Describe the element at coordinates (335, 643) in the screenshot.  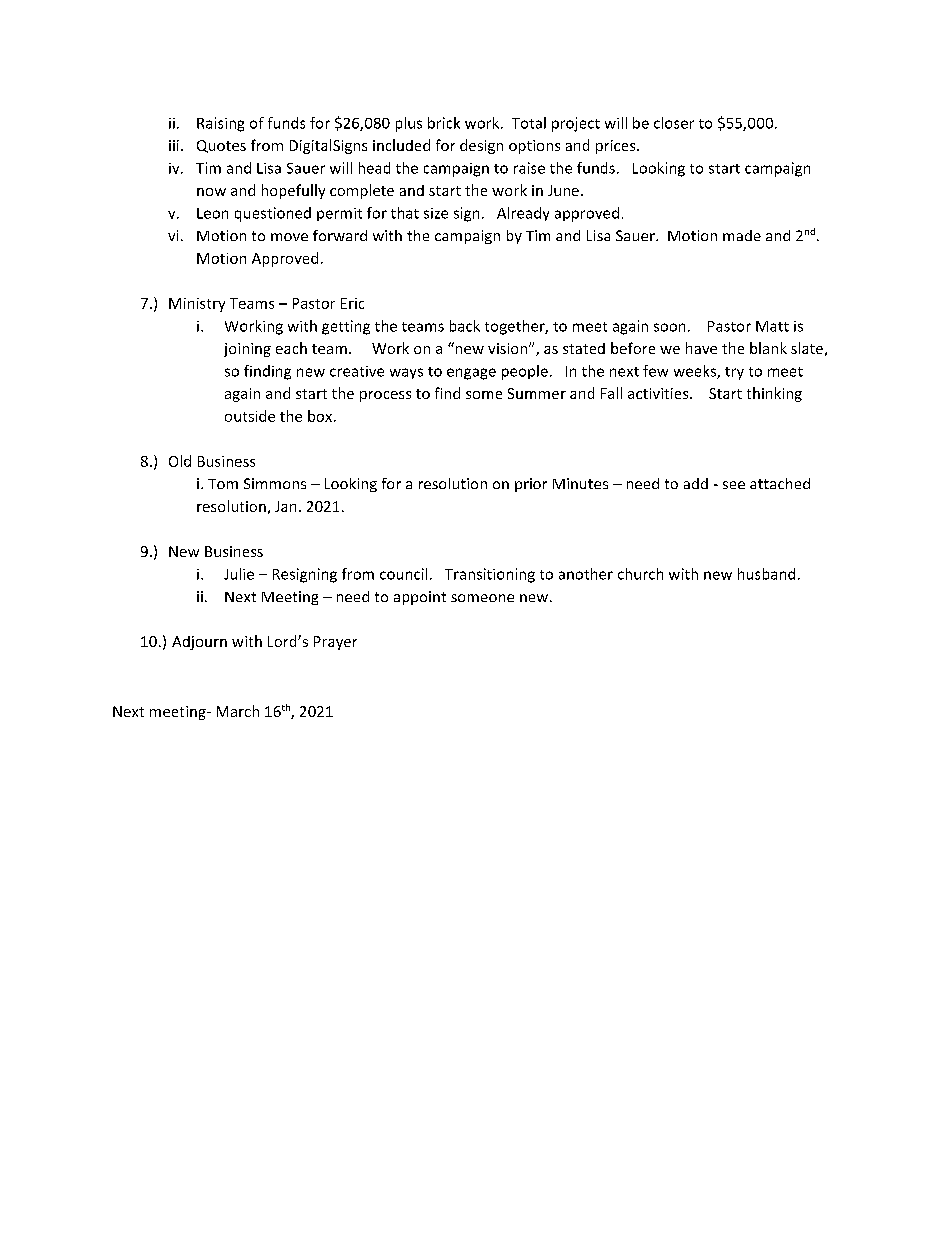
I see `Prayer` at that location.
